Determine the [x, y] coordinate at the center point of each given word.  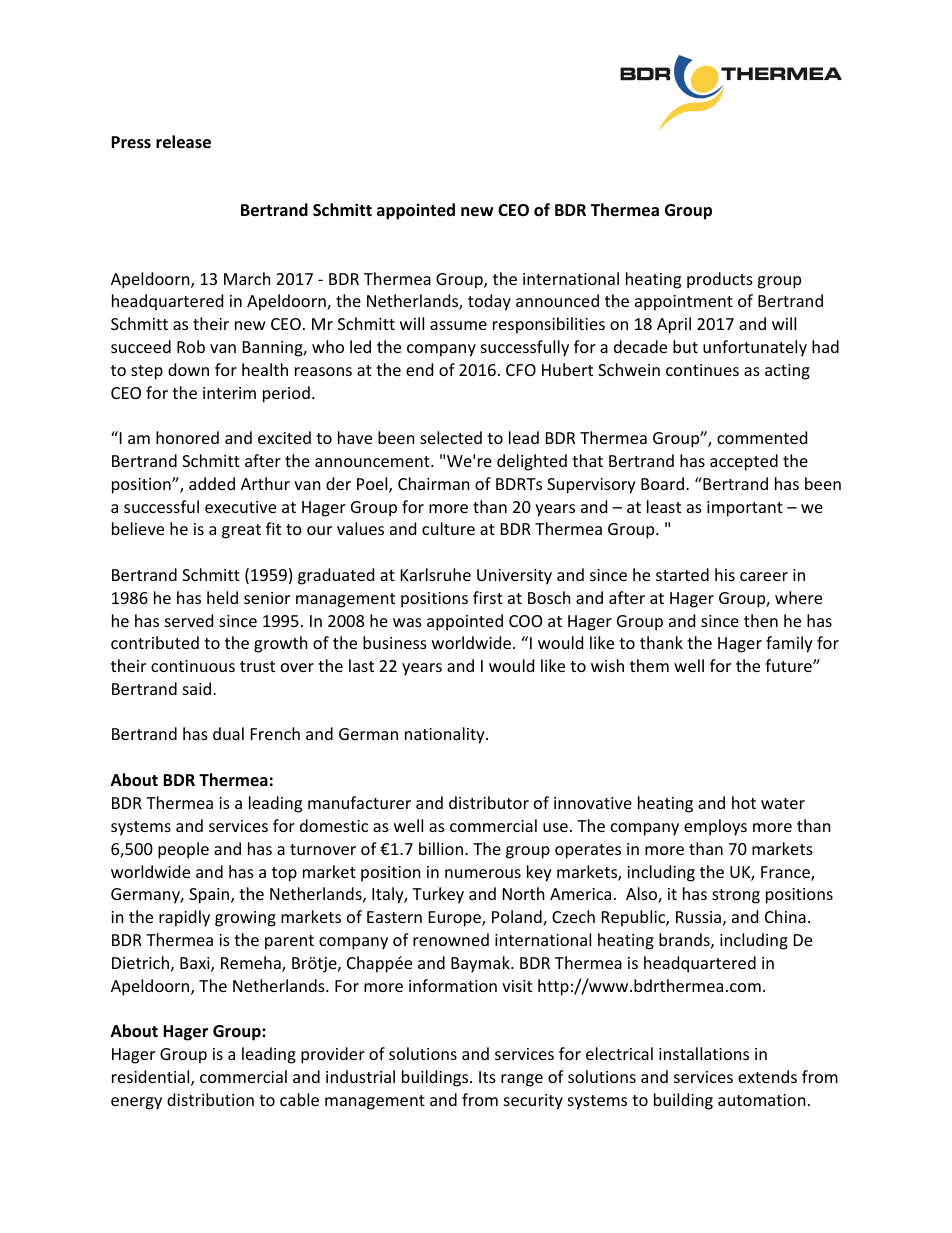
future [789, 665]
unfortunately [755, 348]
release [183, 142]
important [745, 509]
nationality [446, 735]
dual [228, 733]
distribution [210, 1099]
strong [736, 896]
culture [448, 528]
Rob [191, 346]
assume [458, 325]
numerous [483, 873]
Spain [210, 896]
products [720, 280]
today [489, 302]
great [241, 531]
